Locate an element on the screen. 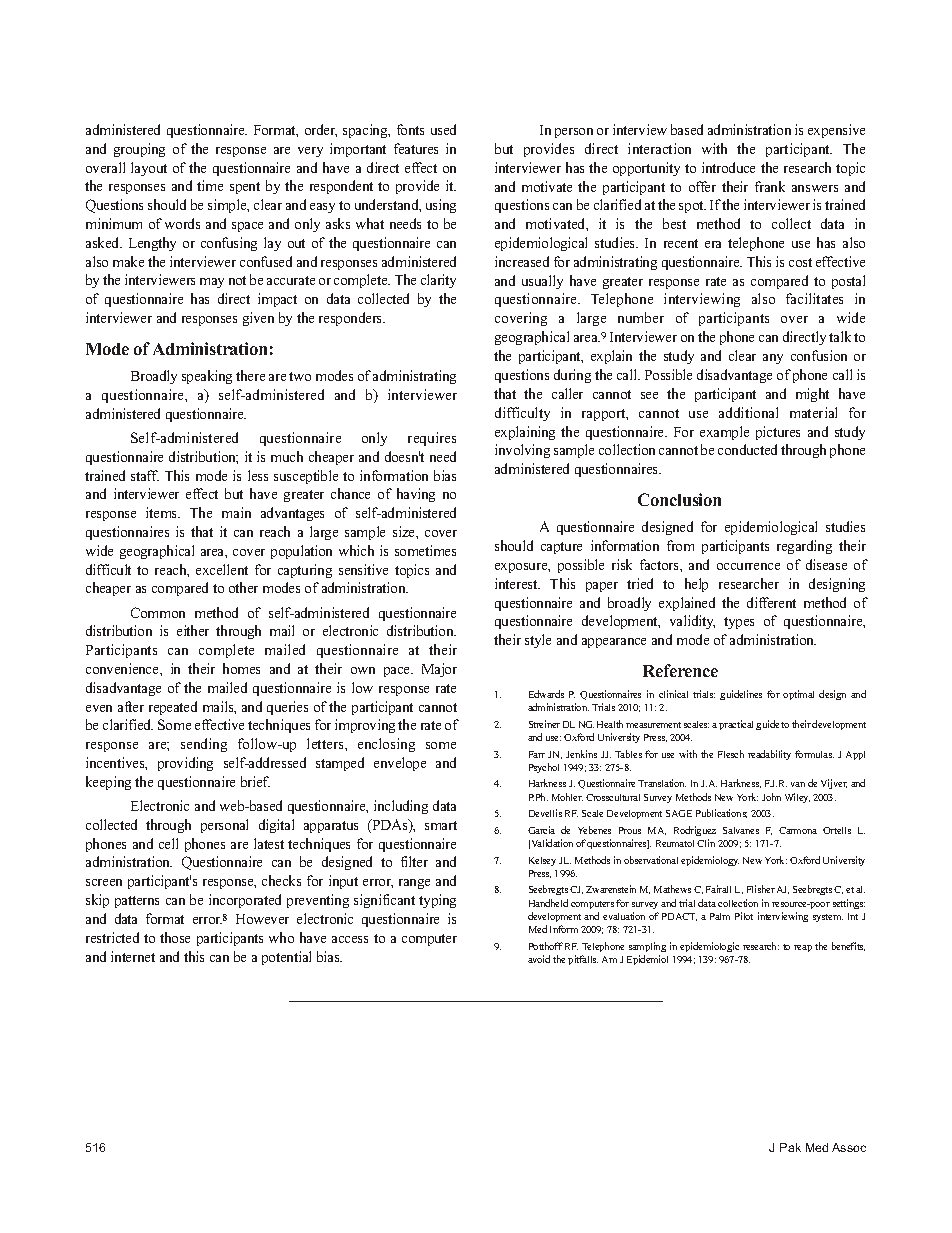 The width and height of the screenshot is (952, 1233). features is located at coordinates (416, 148).
